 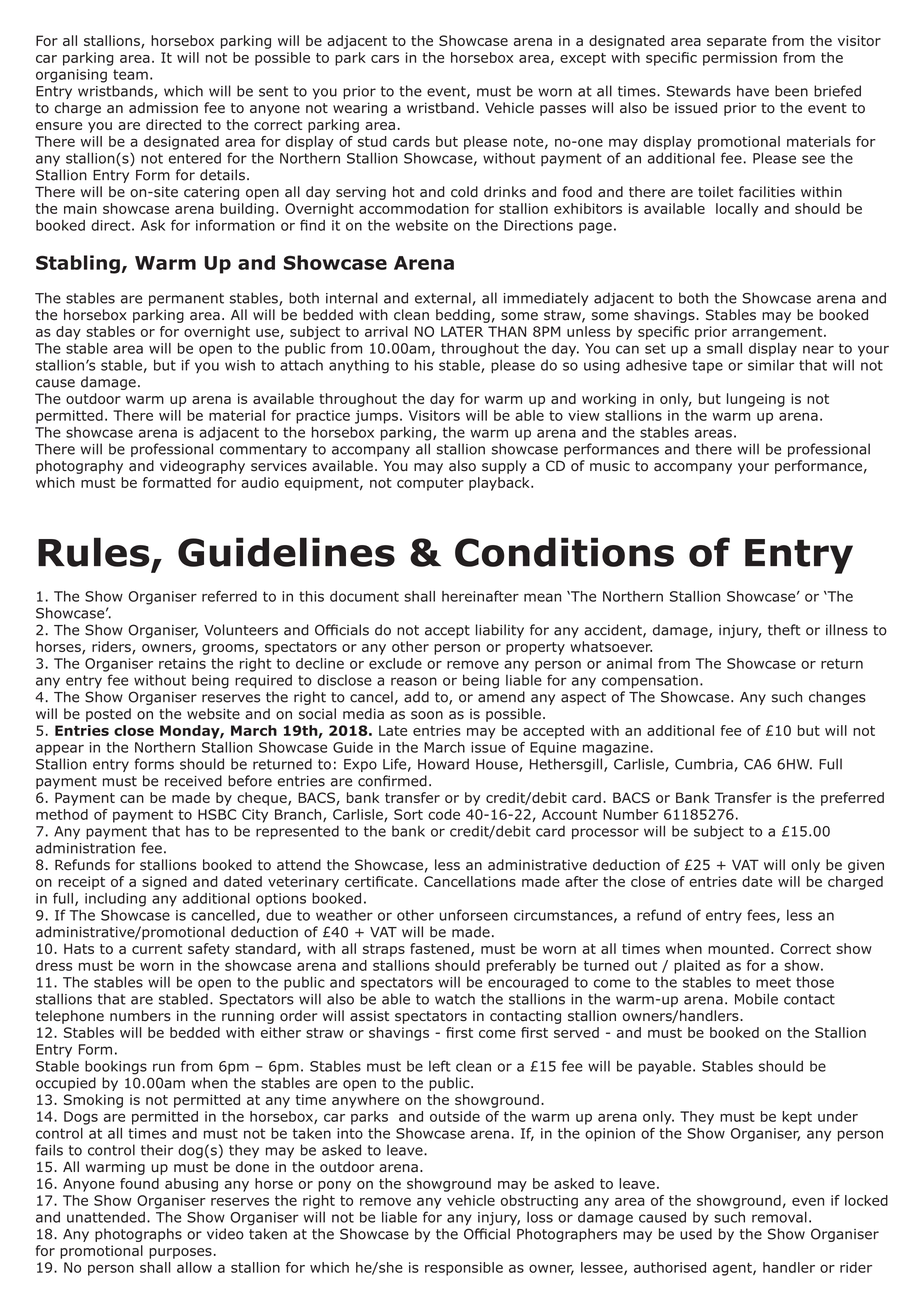 I want to click on photographs, so click(x=138, y=1235).
